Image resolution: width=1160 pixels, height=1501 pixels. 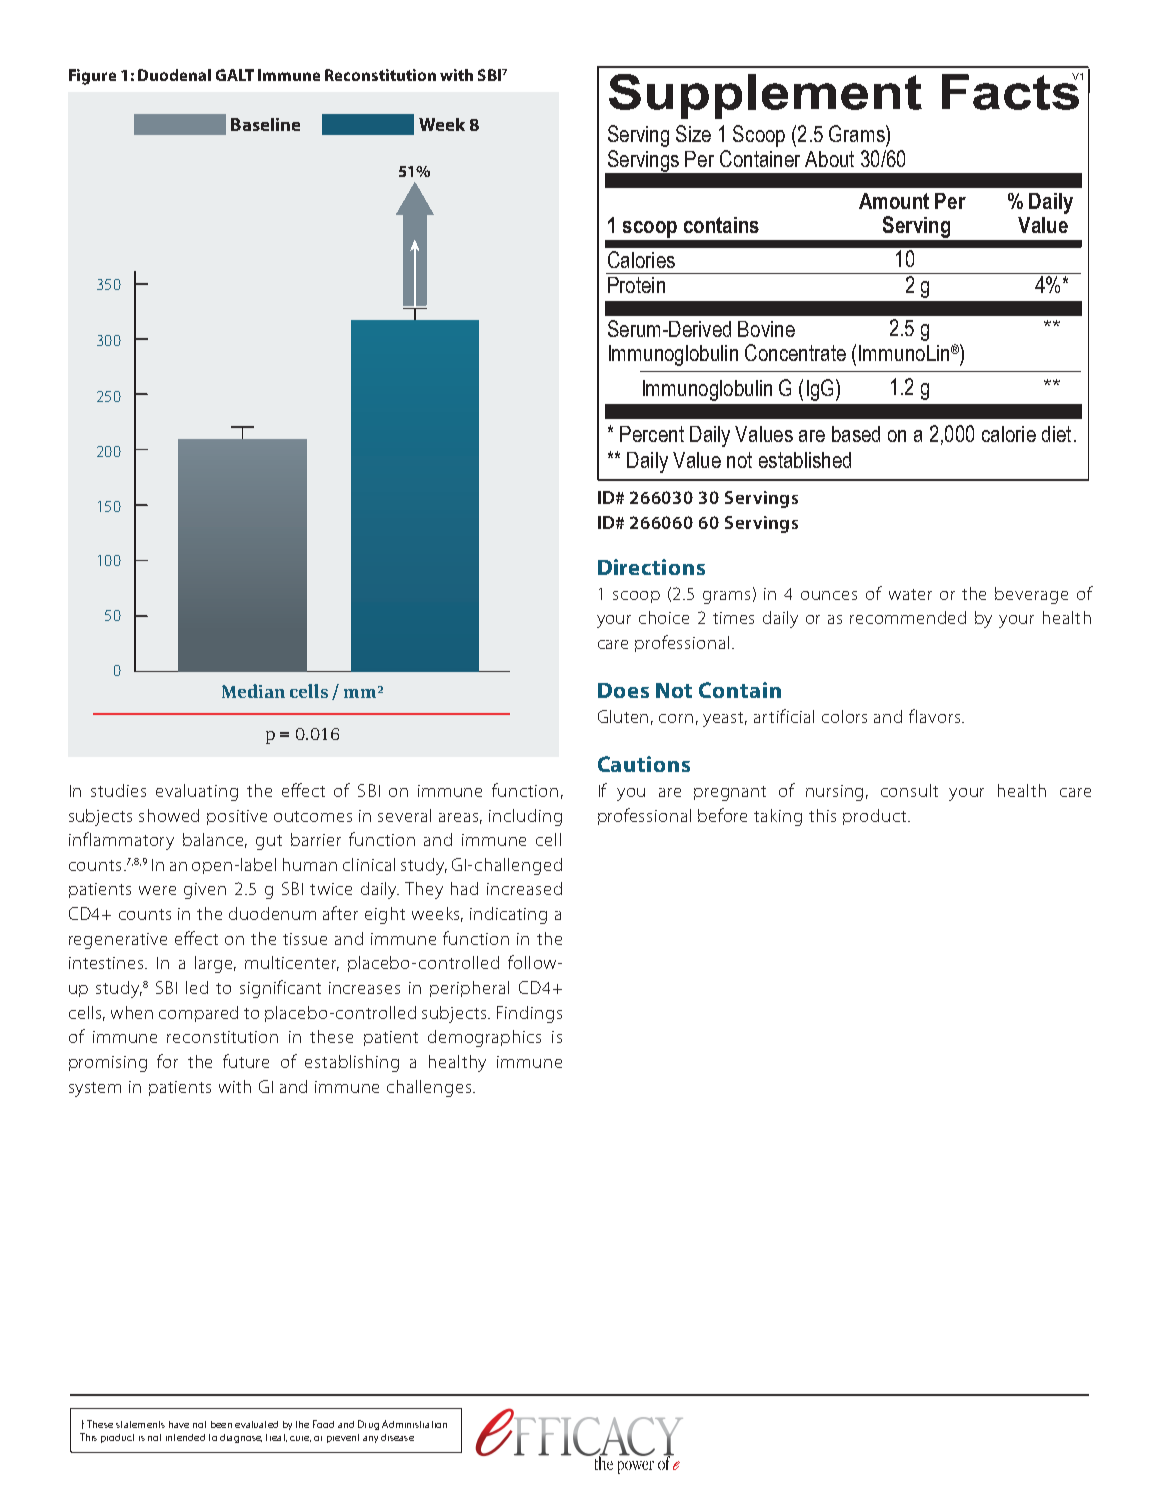 What do you see at coordinates (221, 1424) in the image?
I see `been` at bounding box center [221, 1424].
